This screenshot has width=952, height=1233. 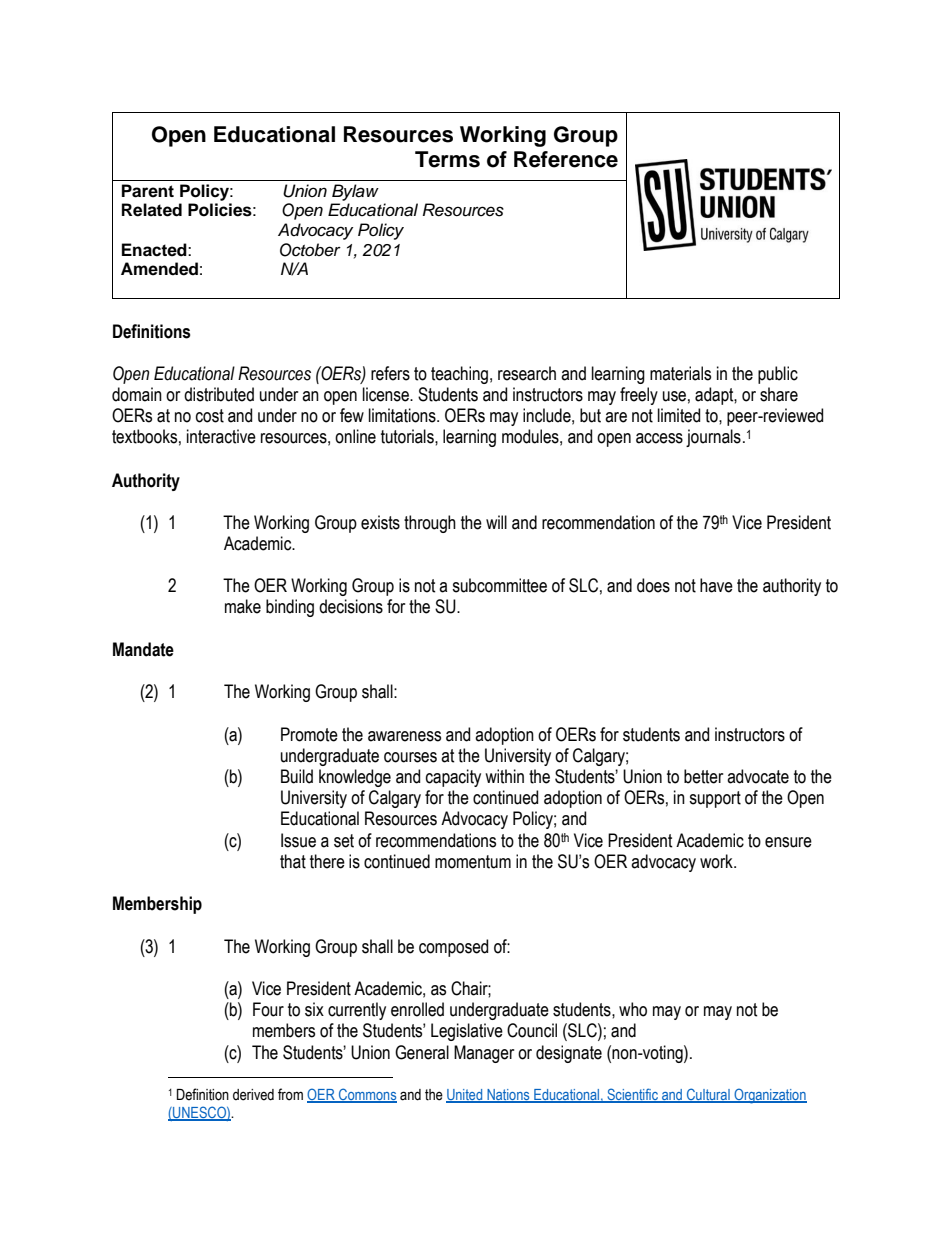 What do you see at coordinates (484, 1054) in the screenshot?
I see `Manager` at bounding box center [484, 1054].
